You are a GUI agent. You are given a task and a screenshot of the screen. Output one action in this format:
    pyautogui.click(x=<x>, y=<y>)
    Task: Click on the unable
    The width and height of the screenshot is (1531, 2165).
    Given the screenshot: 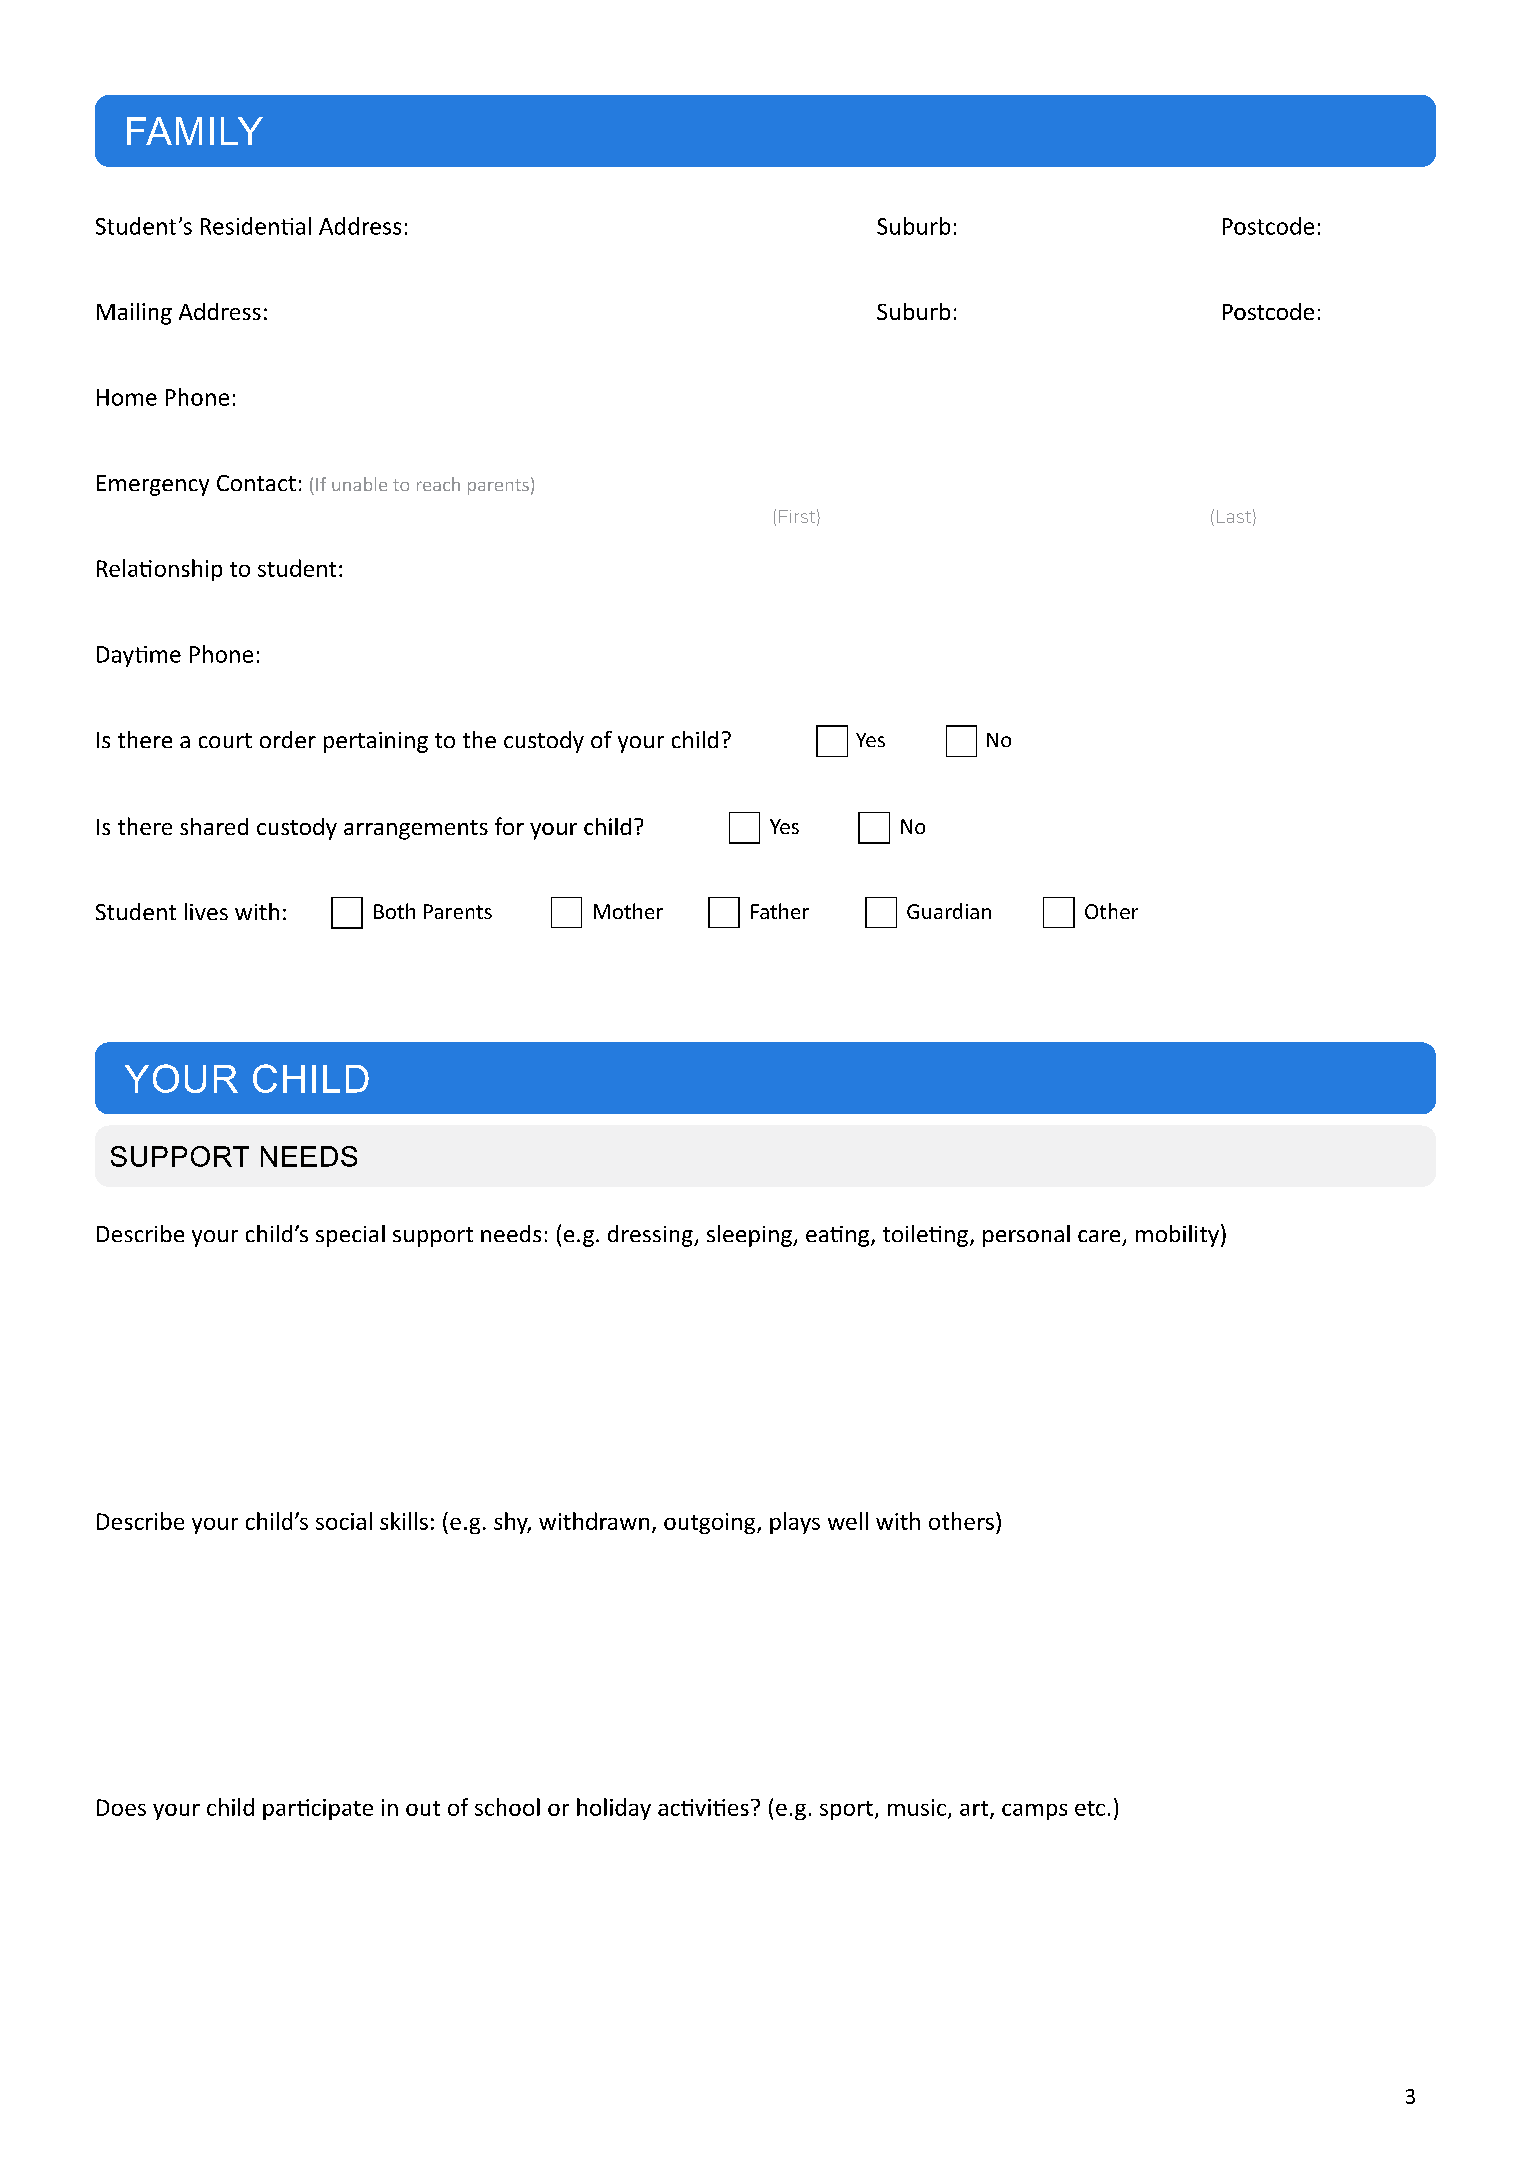 What is the action you would take?
    pyautogui.click(x=359, y=484)
